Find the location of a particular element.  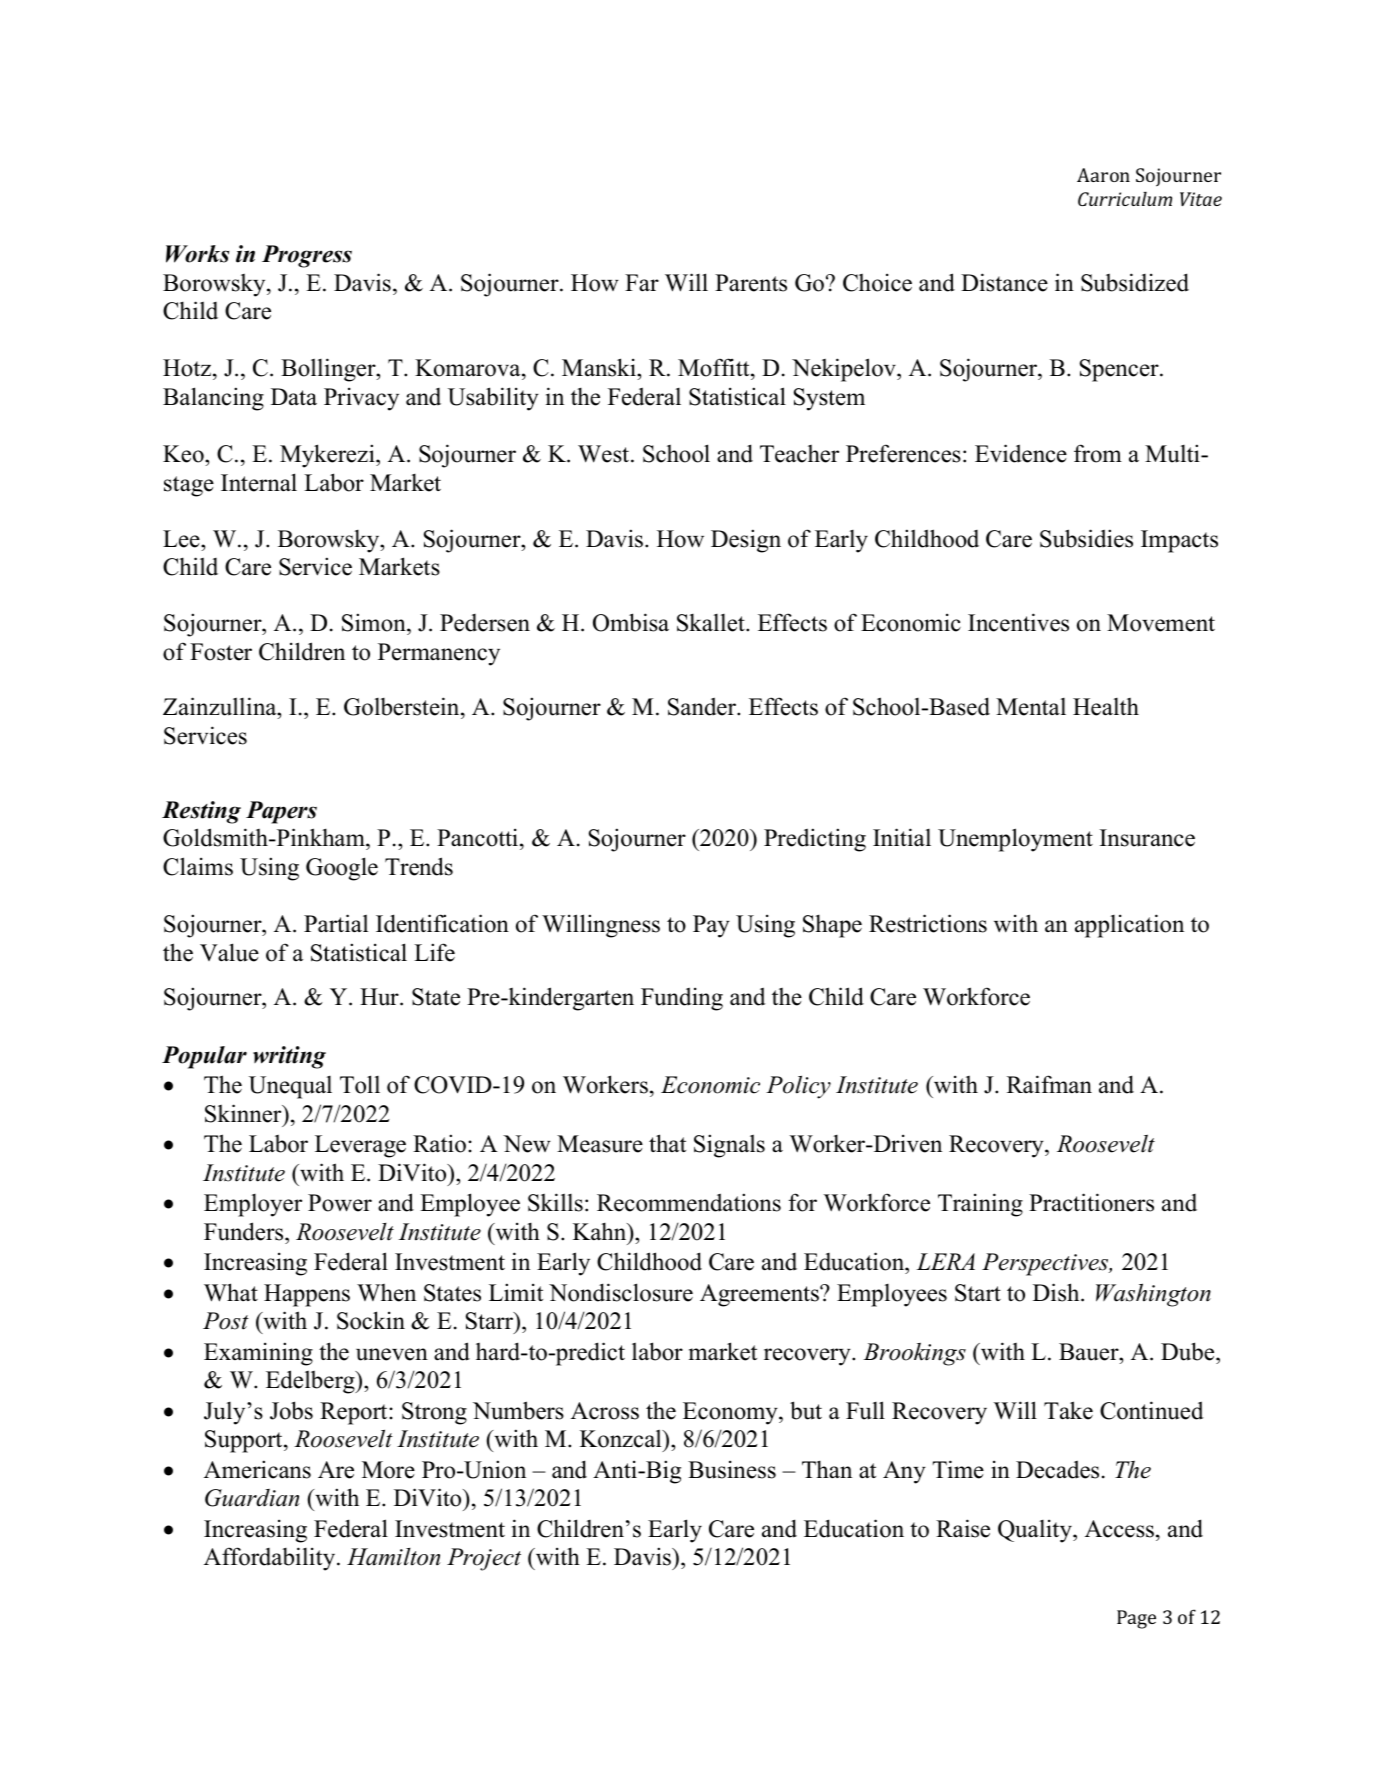

Far is located at coordinates (642, 283).
